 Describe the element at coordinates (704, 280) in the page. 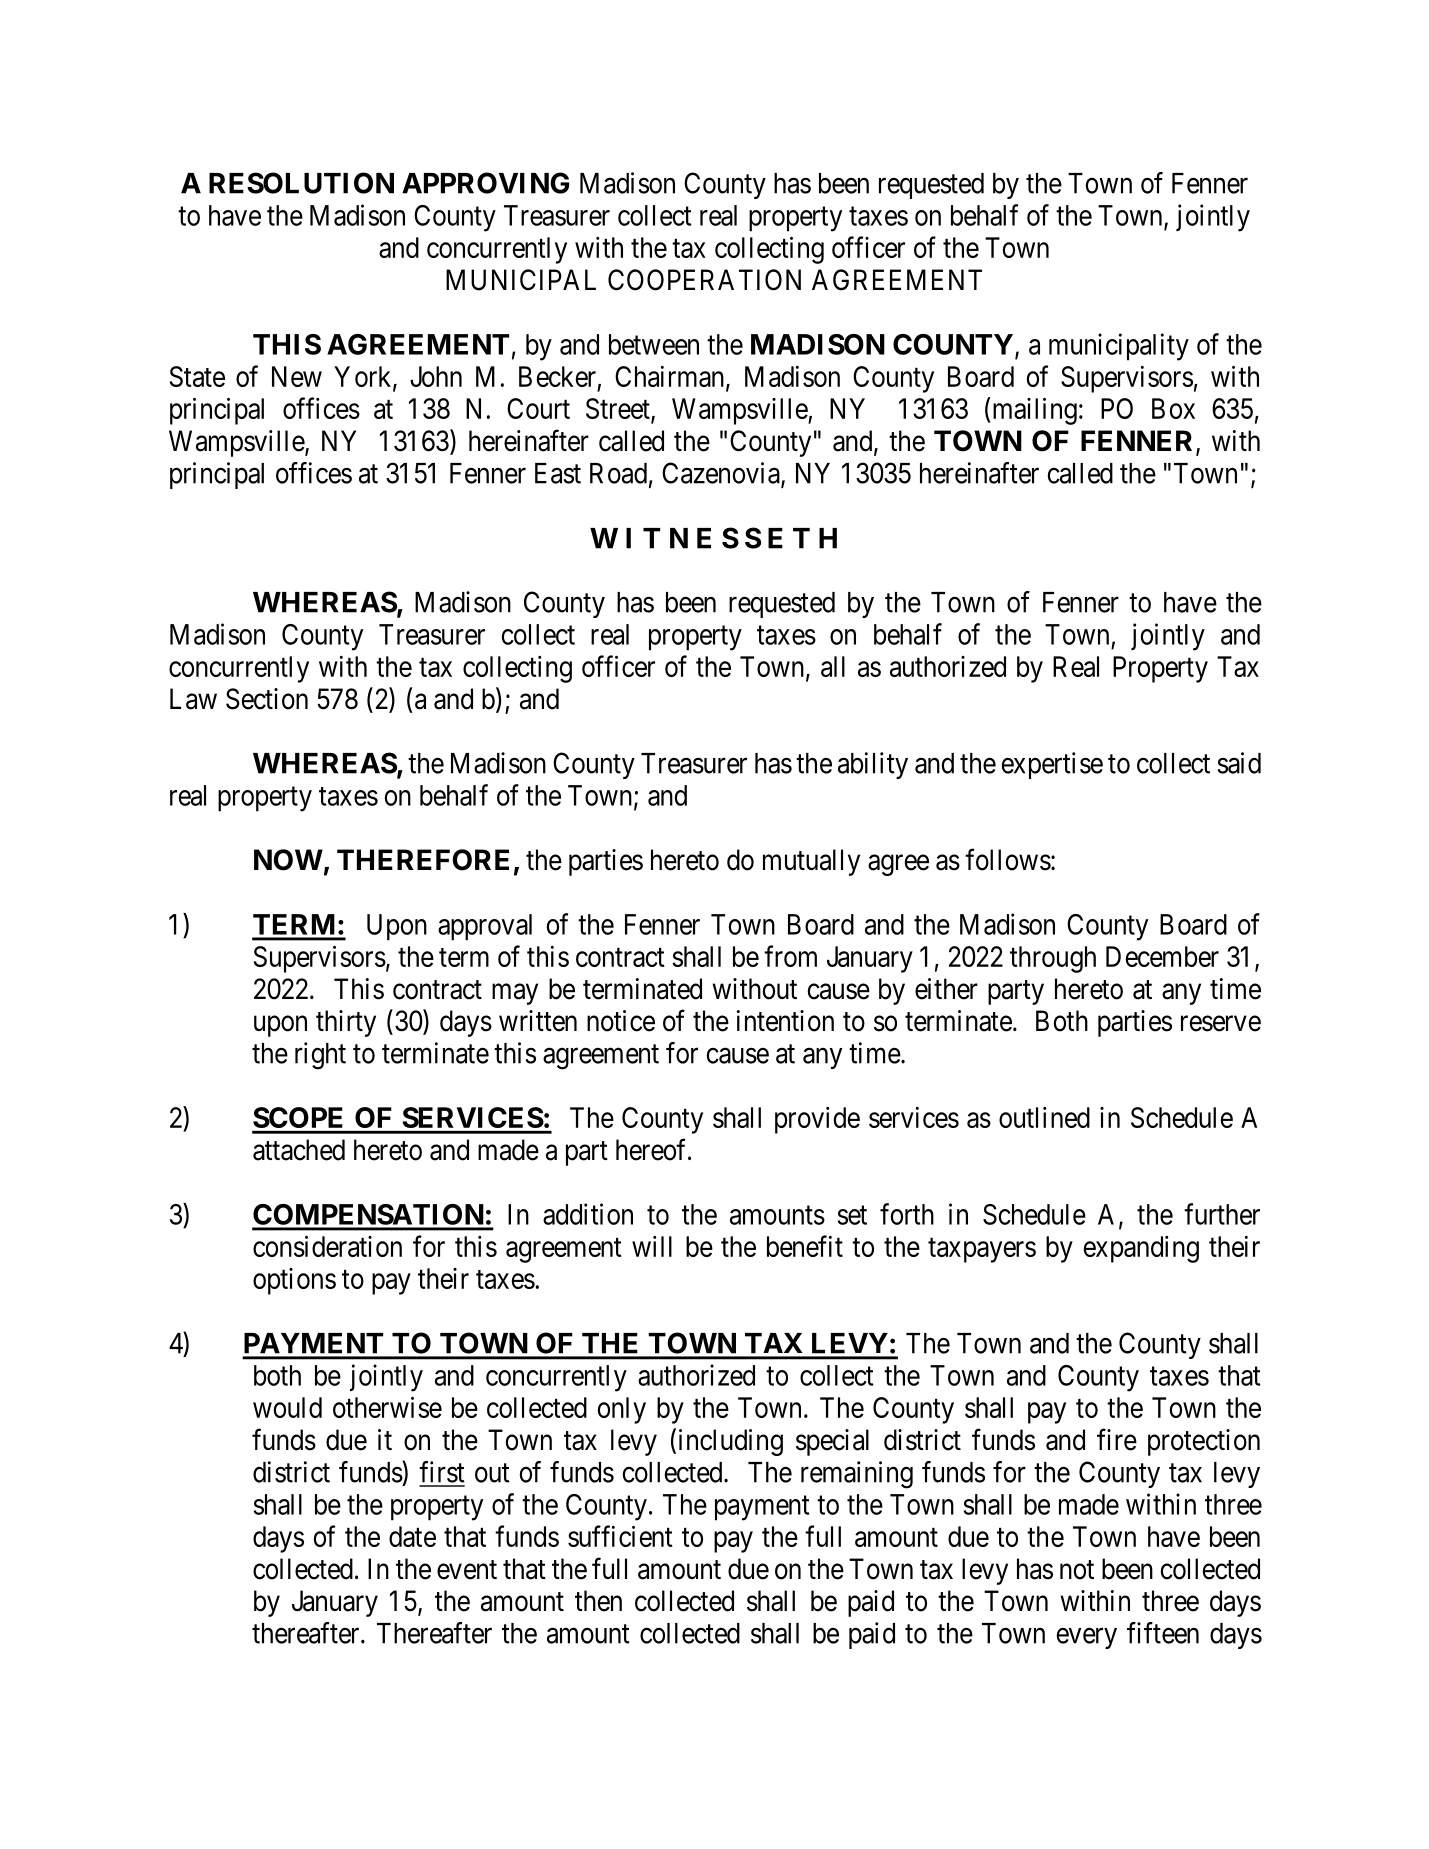

I see `COOPERATION` at that location.
